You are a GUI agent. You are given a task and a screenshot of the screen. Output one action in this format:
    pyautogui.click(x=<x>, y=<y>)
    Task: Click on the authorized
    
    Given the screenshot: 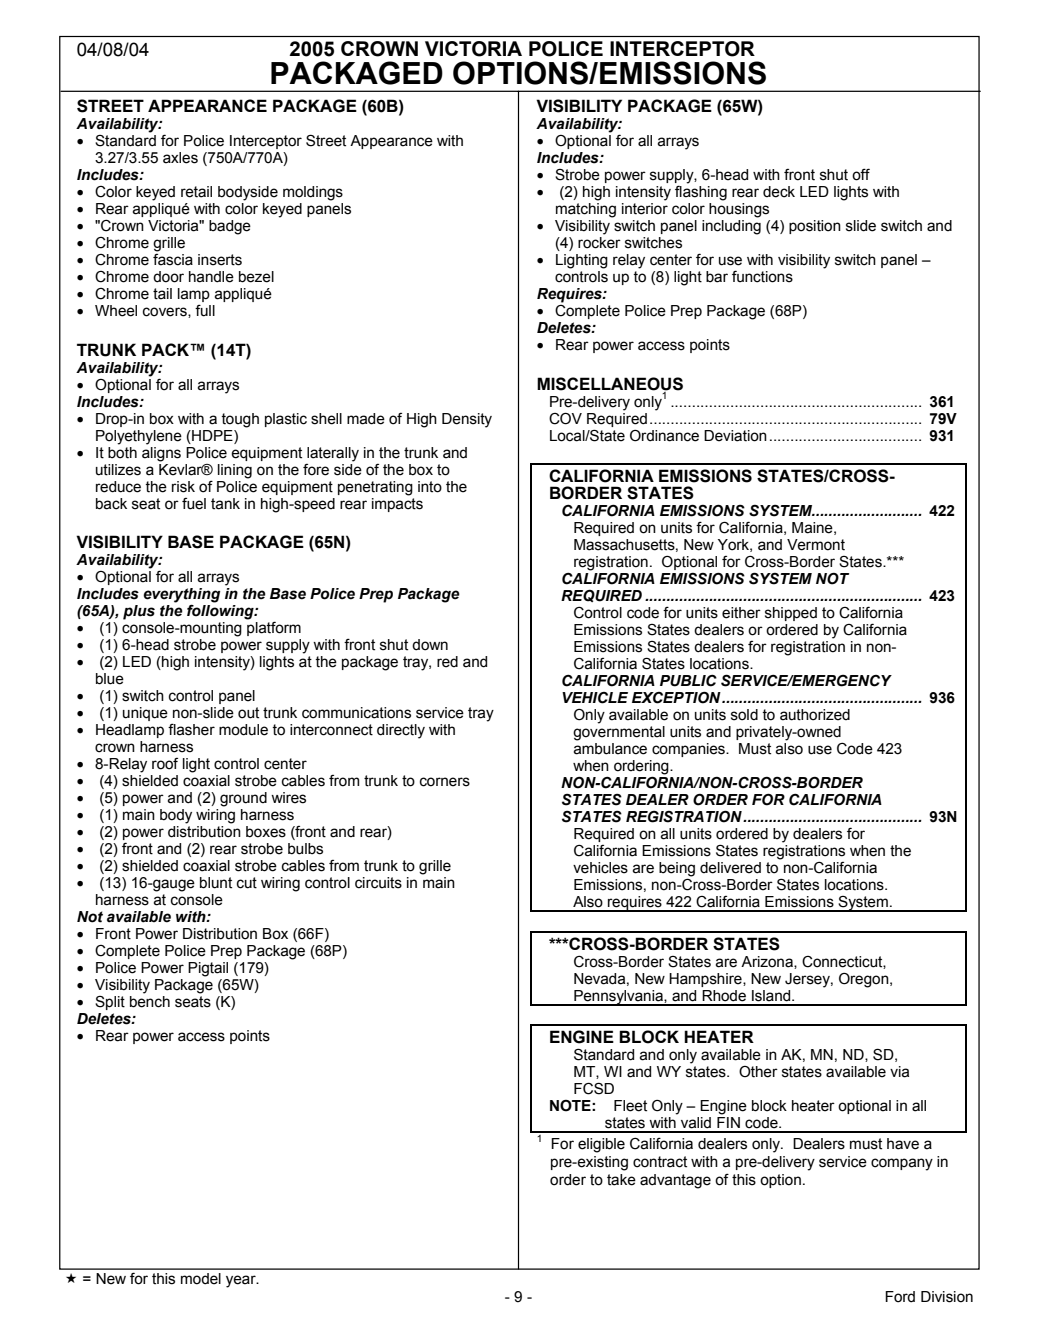 What is the action you would take?
    pyautogui.click(x=815, y=715)
